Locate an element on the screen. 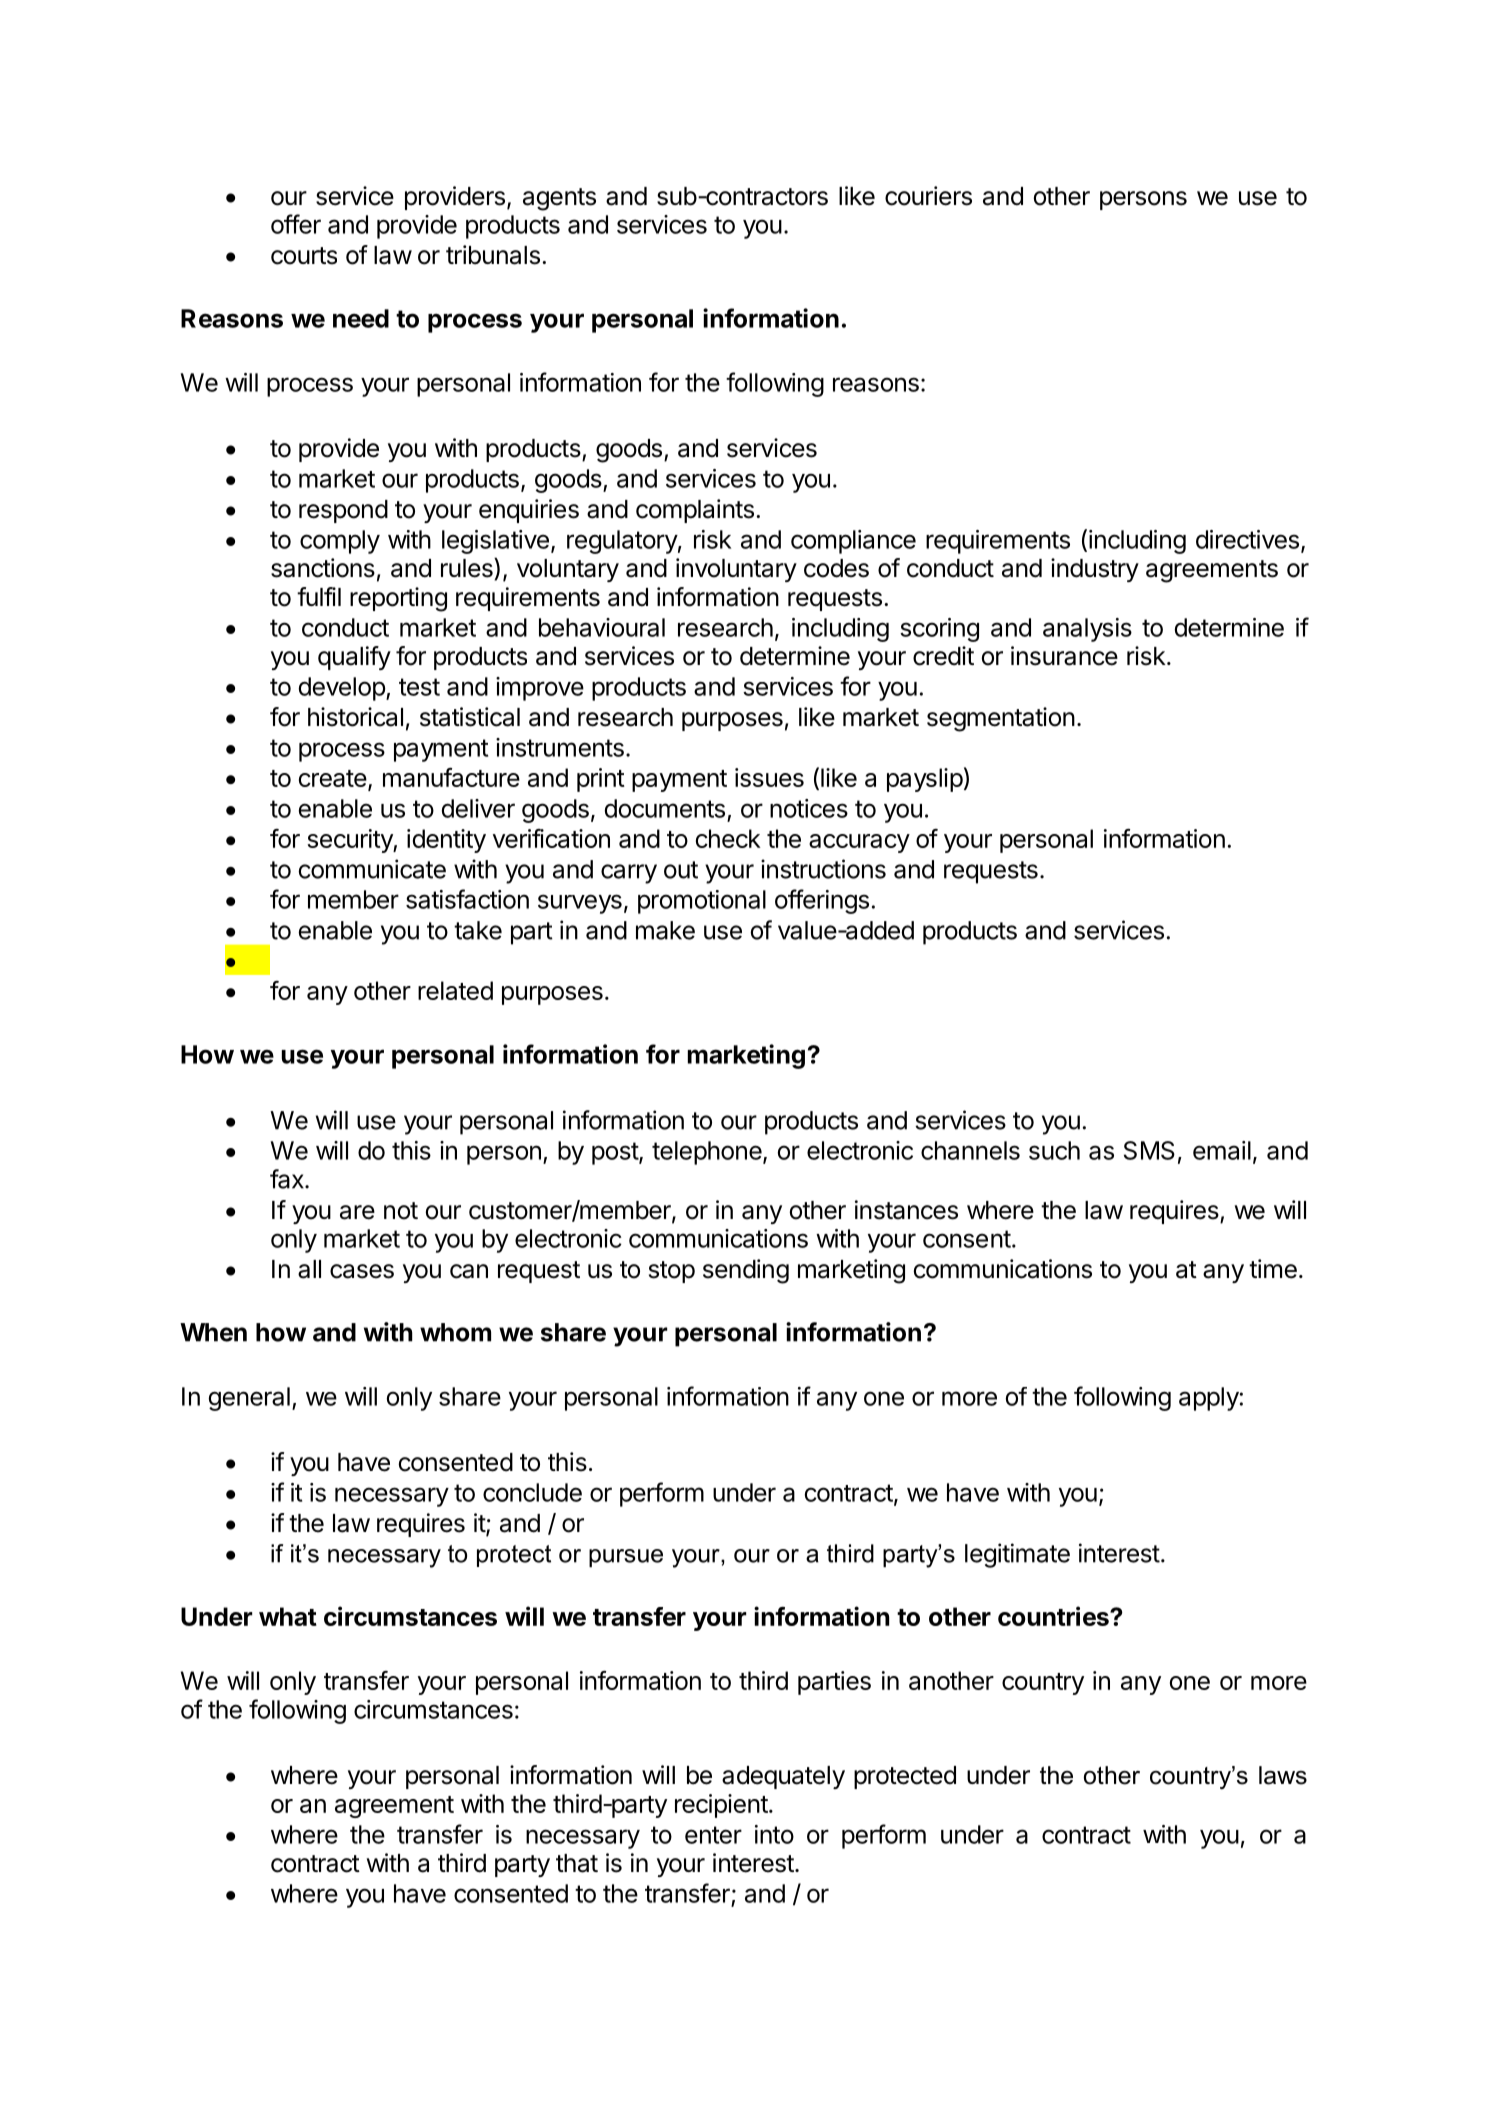 The width and height of the screenshot is (1488, 2105). couriers is located at coordinates (928, 196).
